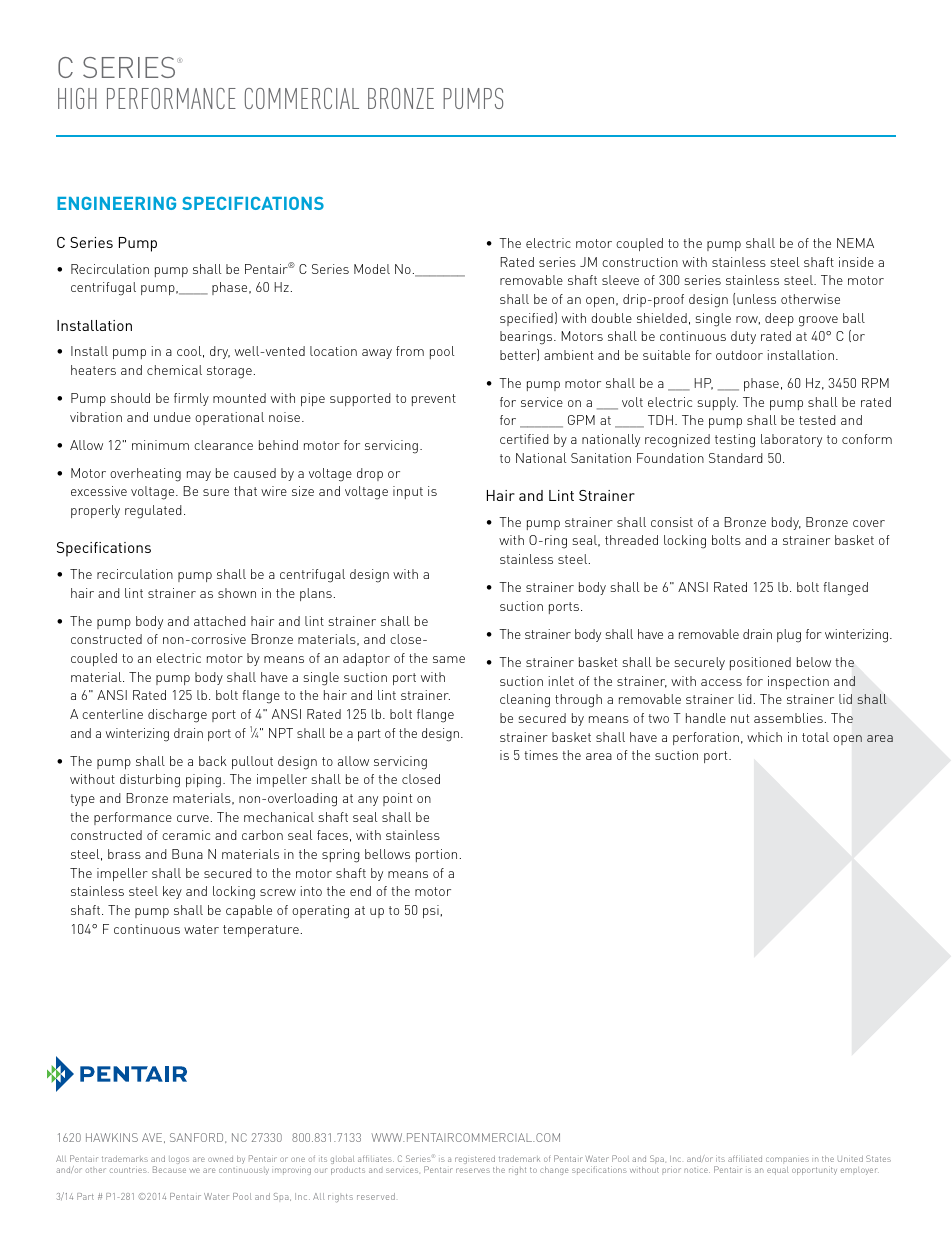 The height and width of the page is (1233, 952). What do you see at coordinates (526, 319) in the page?
I see `specified` at bounding box center [526, 319].
